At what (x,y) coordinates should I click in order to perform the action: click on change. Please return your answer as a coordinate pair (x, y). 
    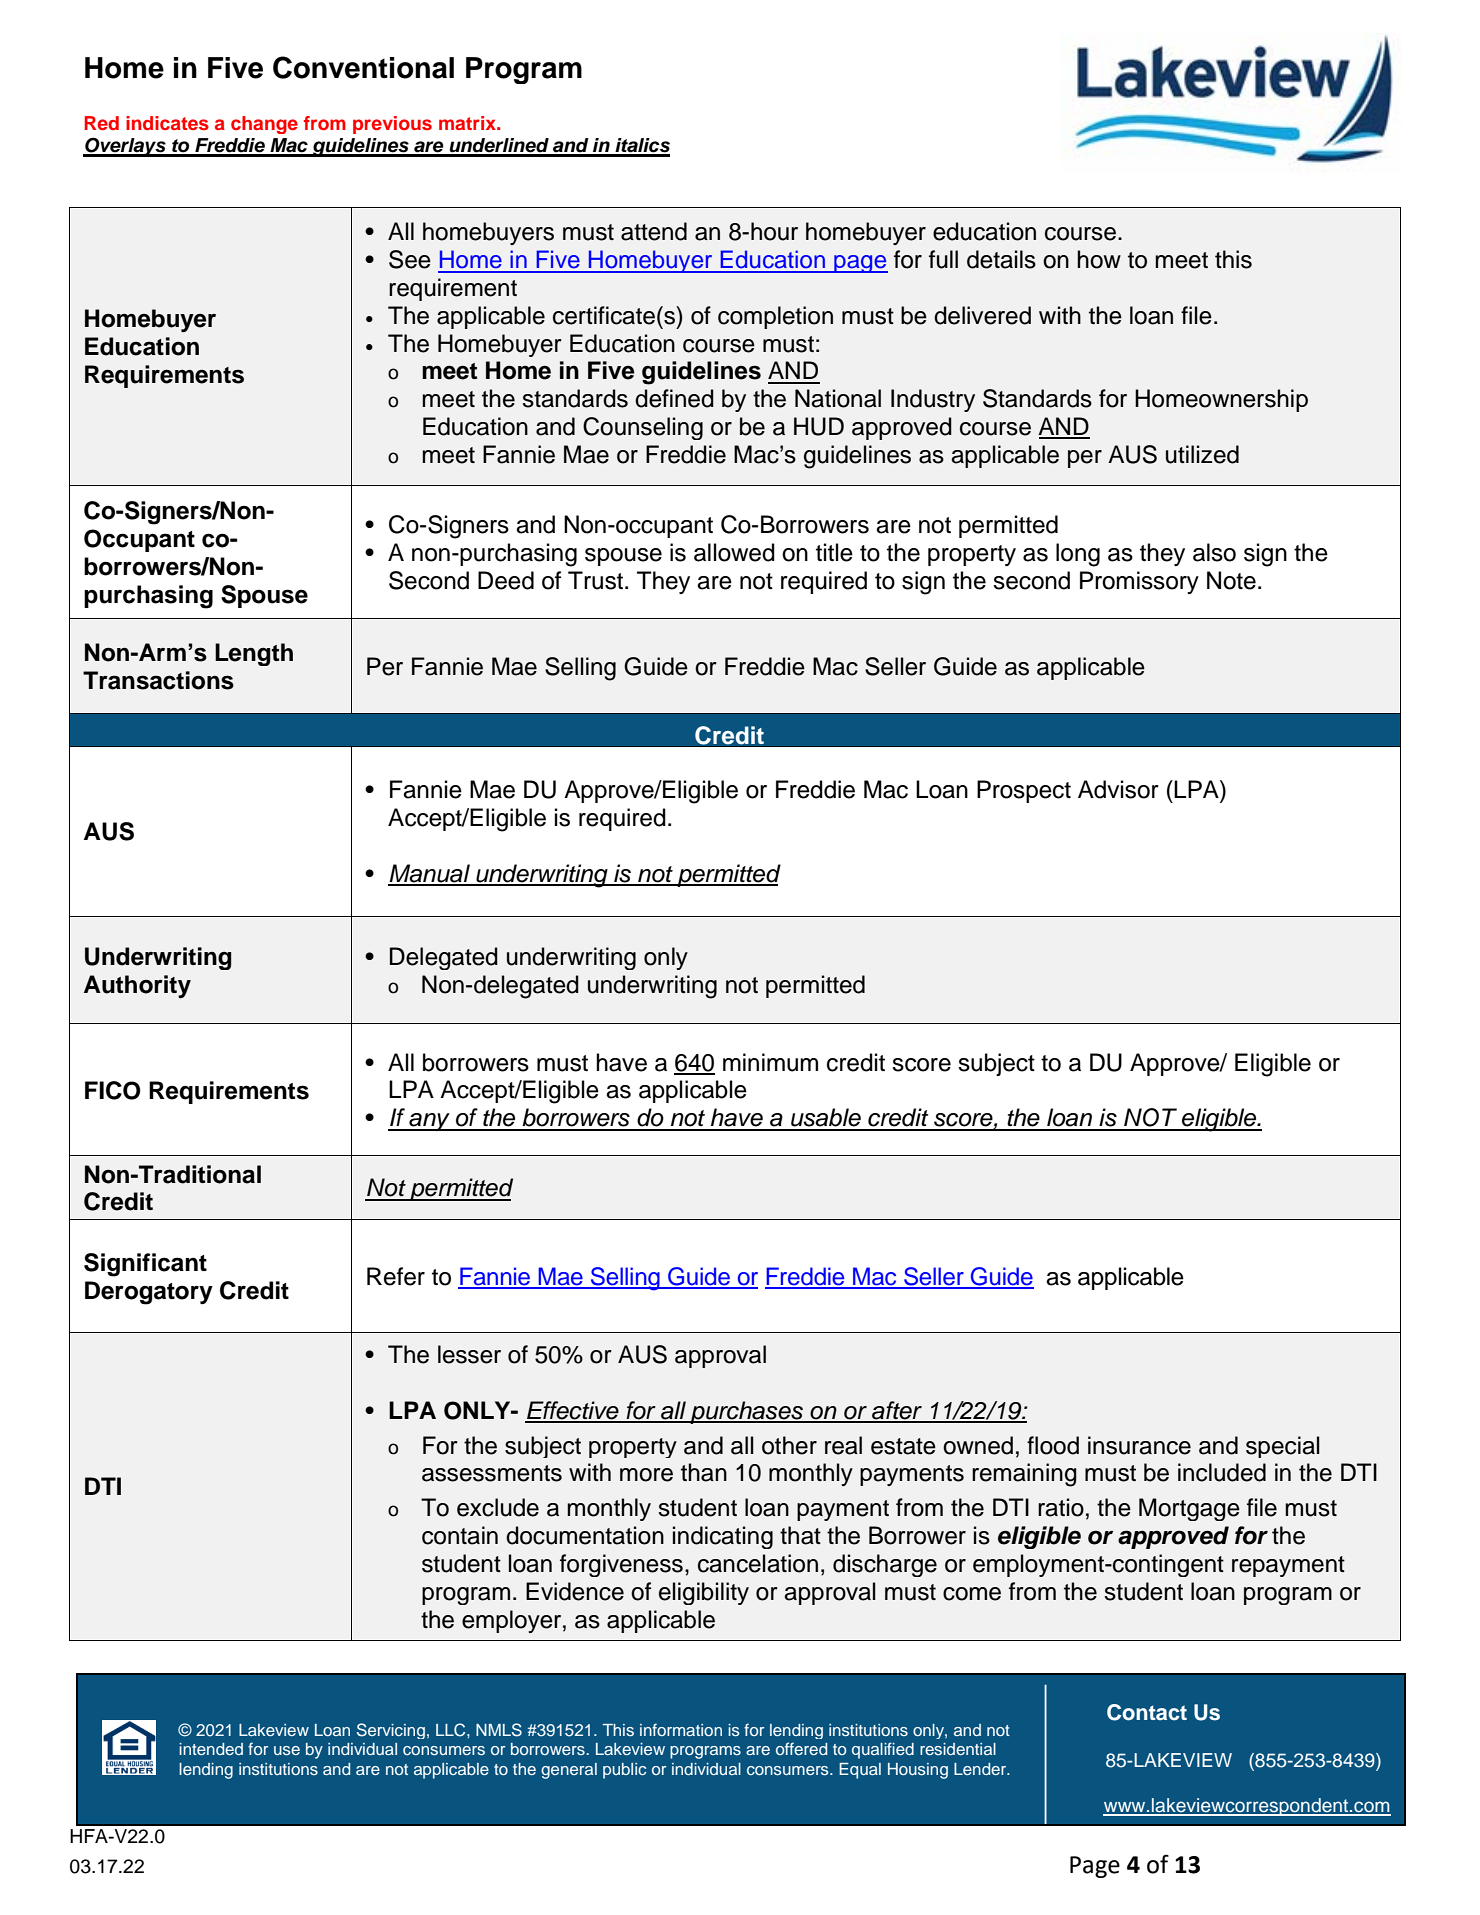
    Looking at the image, I should click on (264, 125).
